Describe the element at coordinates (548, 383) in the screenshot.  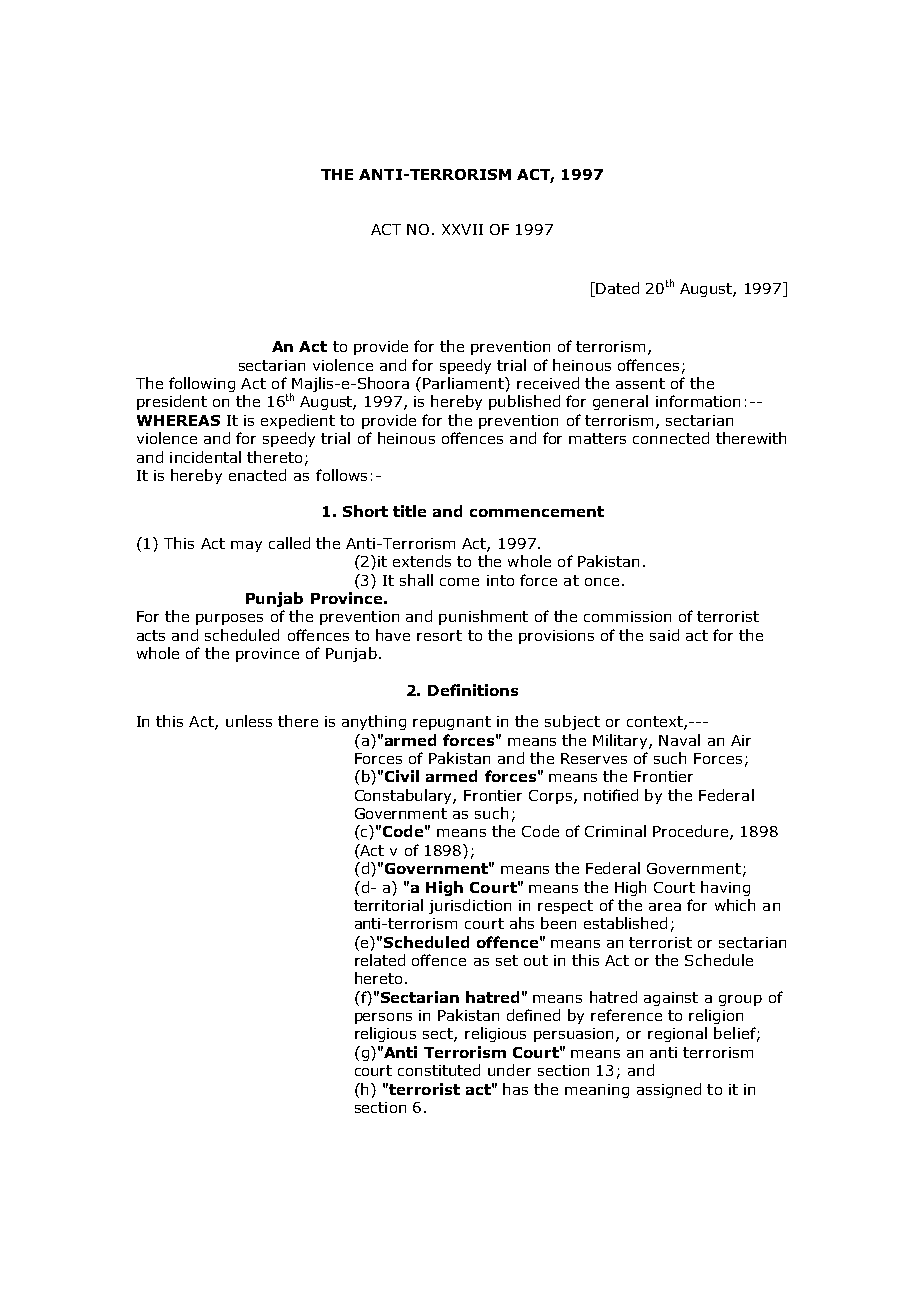
I see `received` at that location.
